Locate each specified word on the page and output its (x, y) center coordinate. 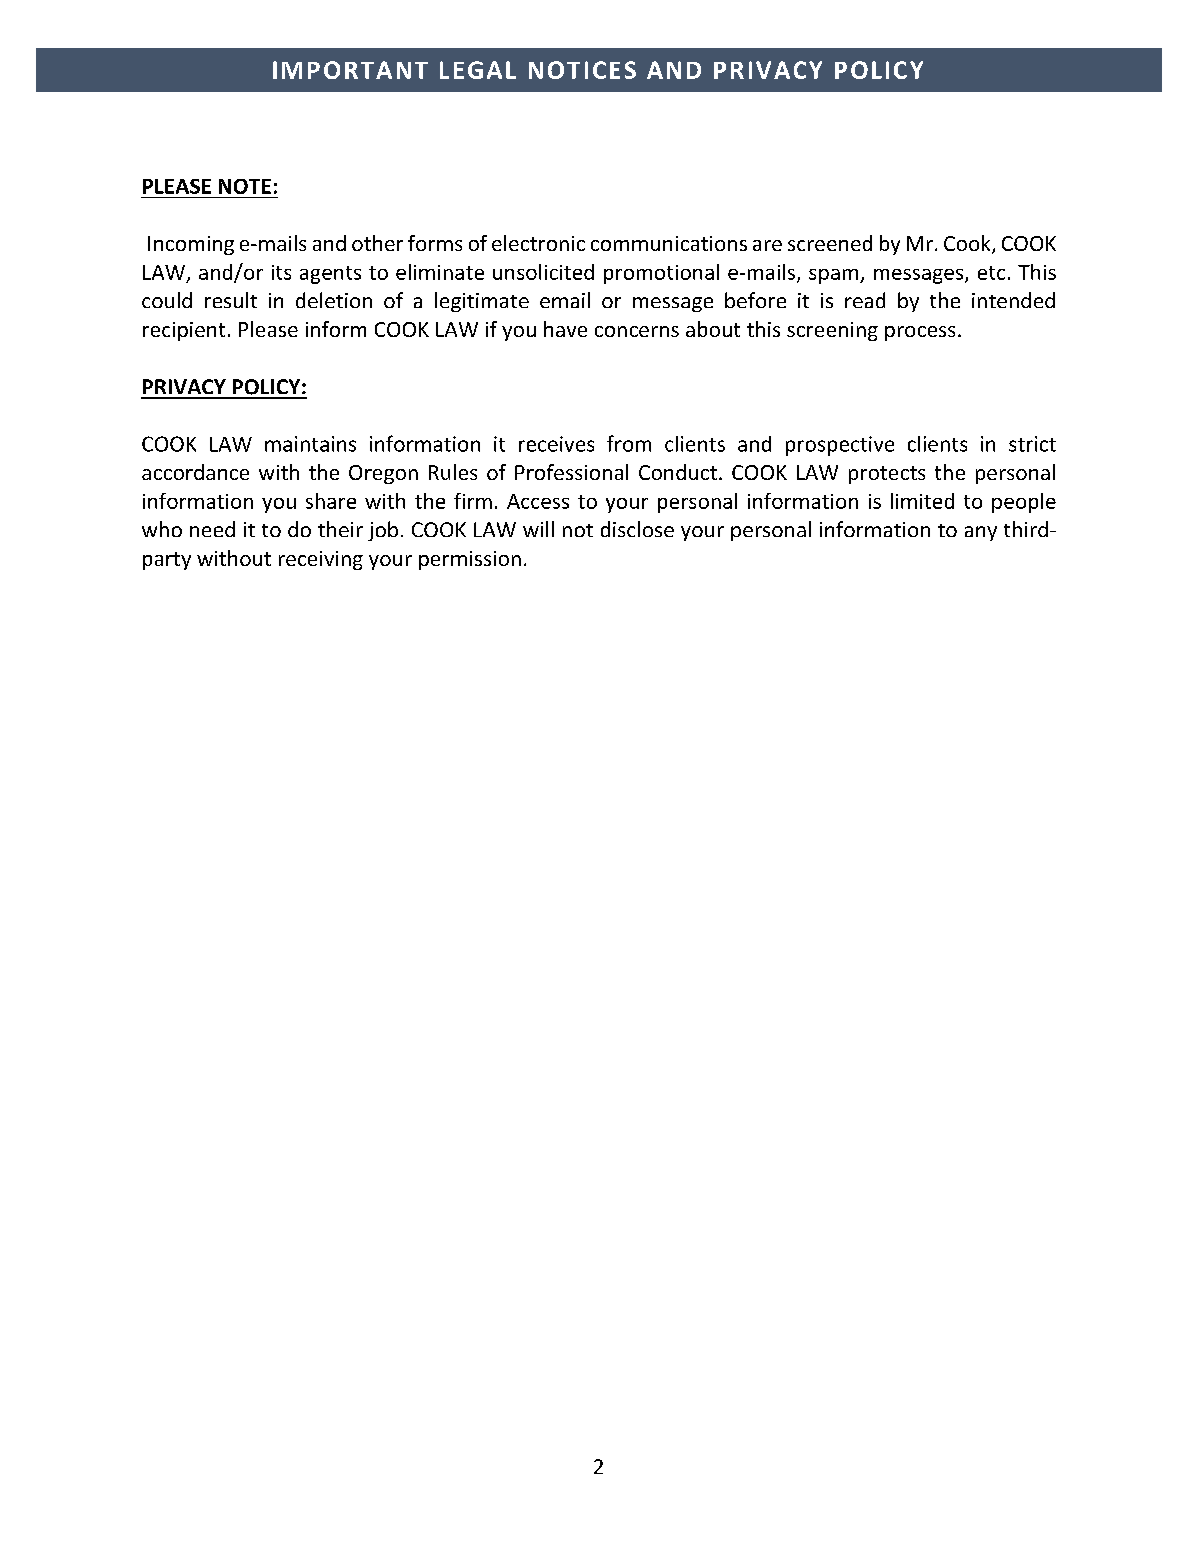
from (629, 443)
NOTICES (582, 70)
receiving (321, 560)
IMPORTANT (350, 70)
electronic (538, 243)
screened (830, 243)
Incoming (191, 245)
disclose (637, 529)
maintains (310, 444)
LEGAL (478, 70)
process (920, 333)
